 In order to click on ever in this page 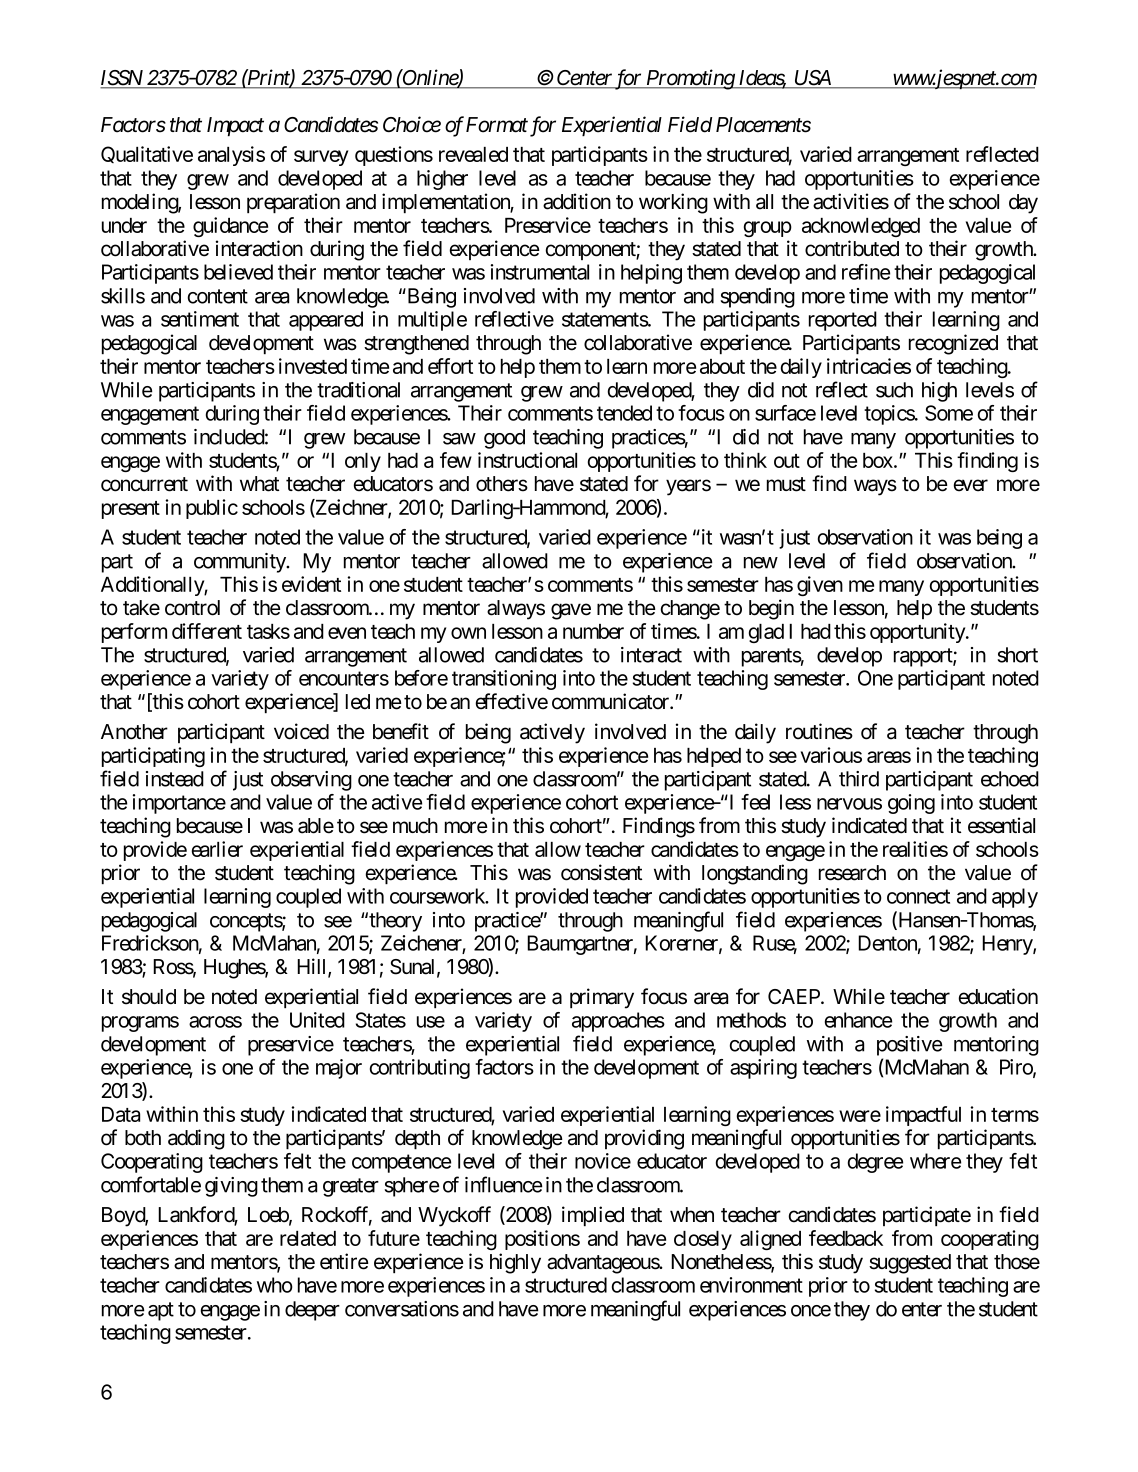, I will do `click(971, 485)`.
